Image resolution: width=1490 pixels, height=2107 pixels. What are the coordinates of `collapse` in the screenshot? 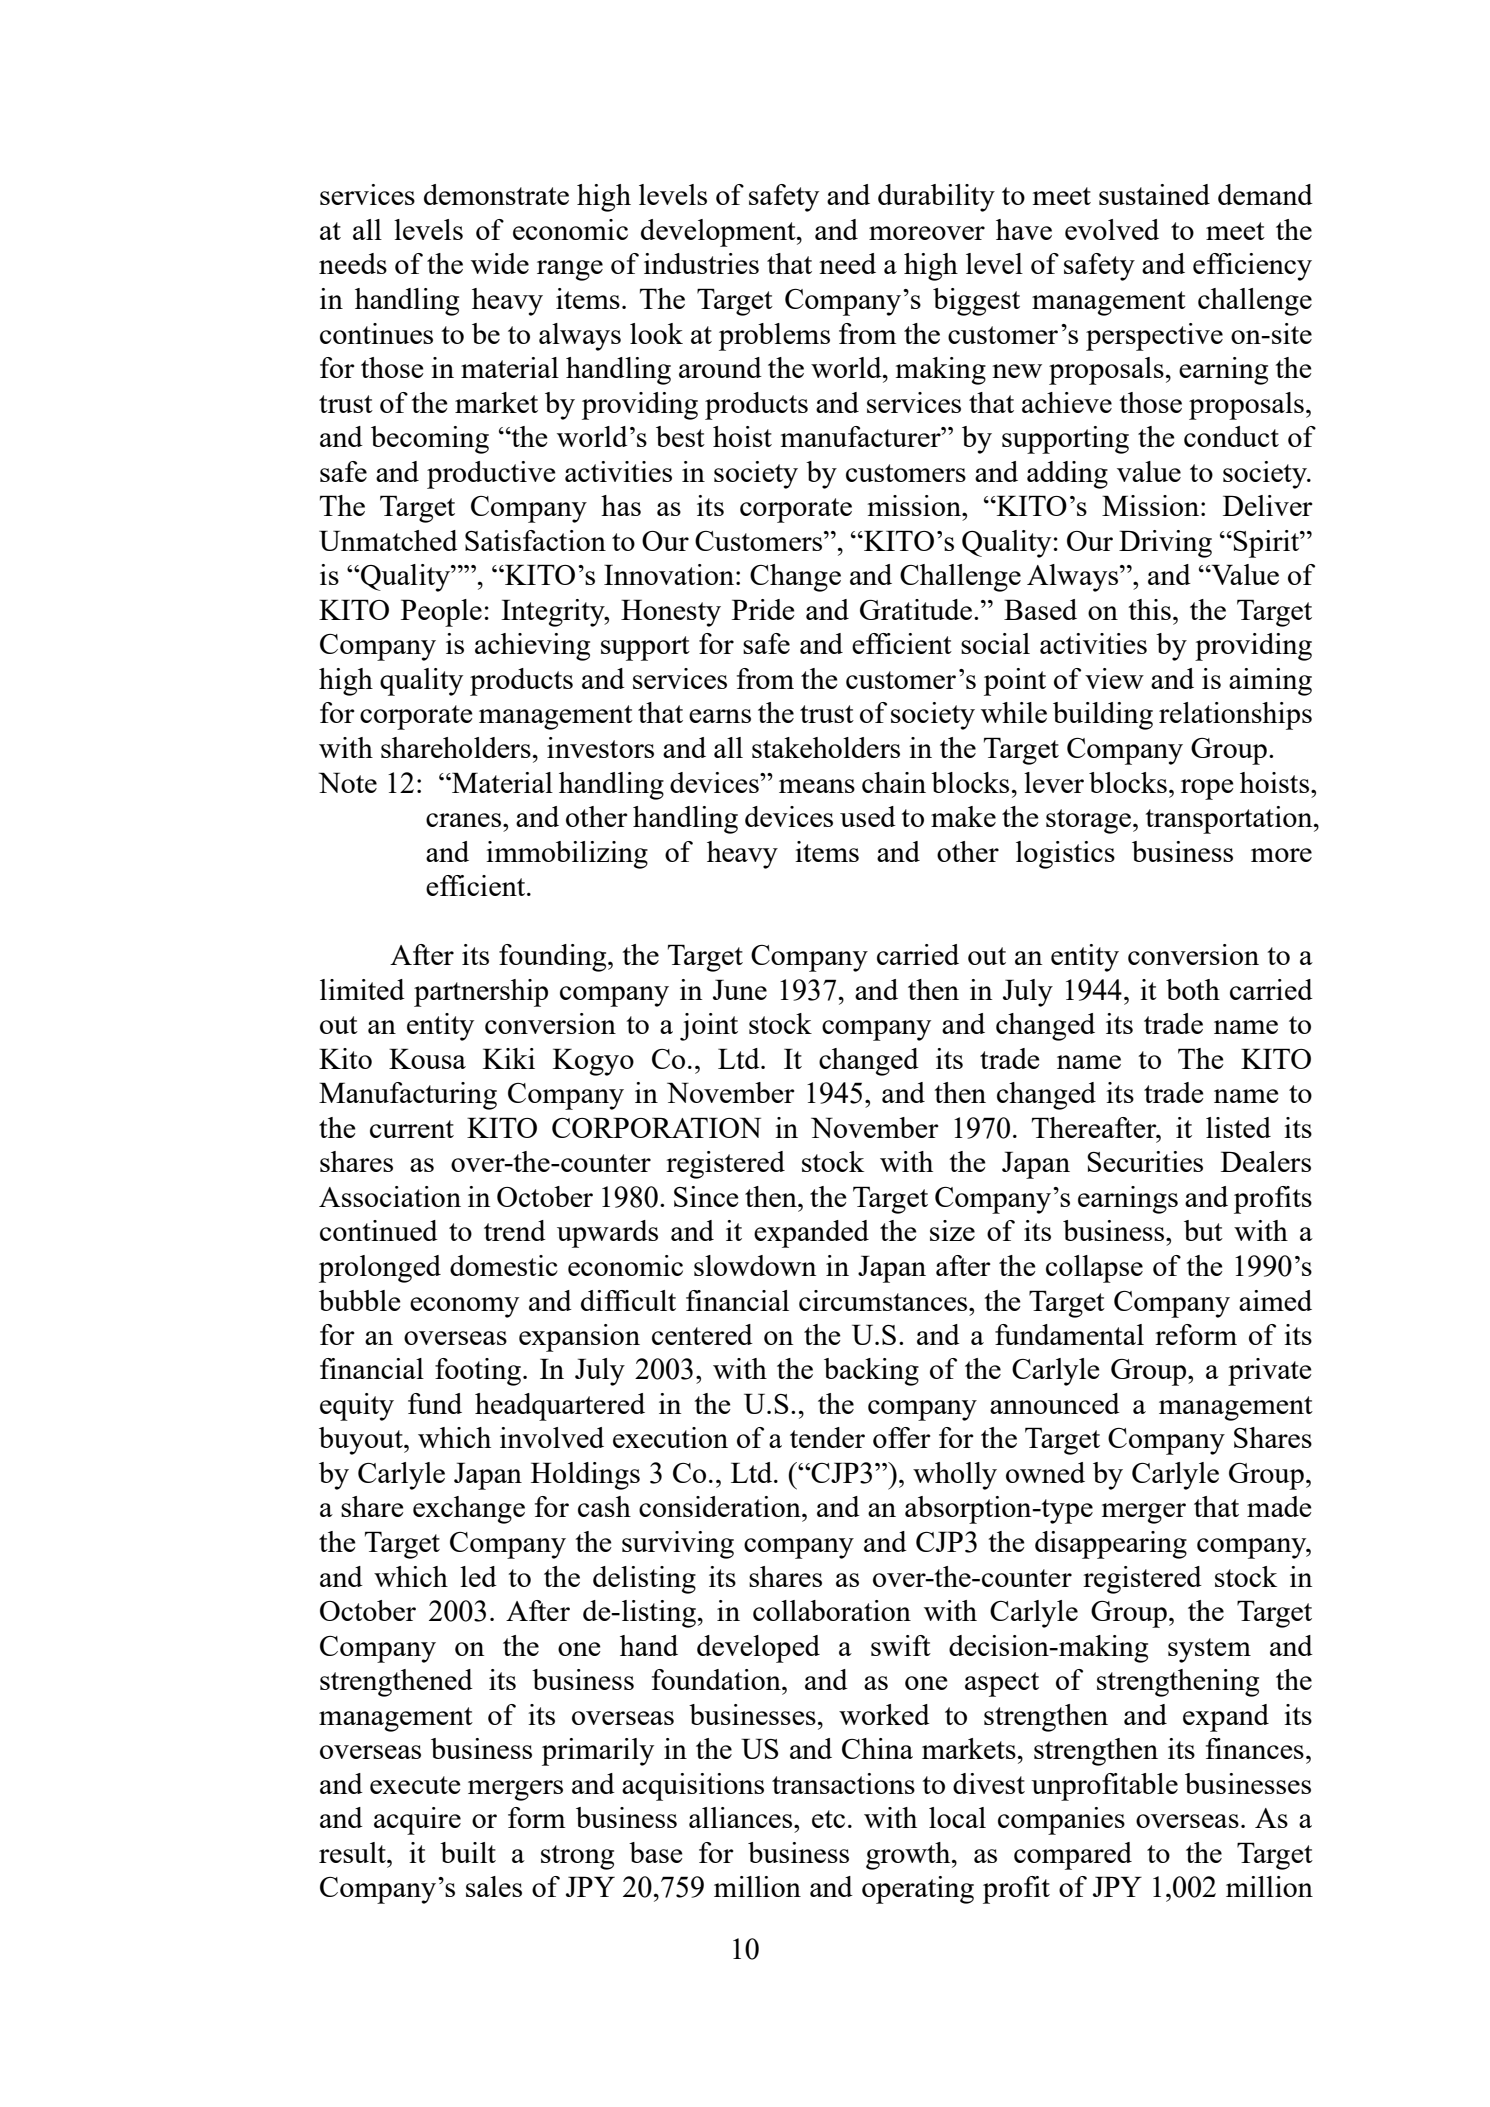 It's located at (1094, 1269).
